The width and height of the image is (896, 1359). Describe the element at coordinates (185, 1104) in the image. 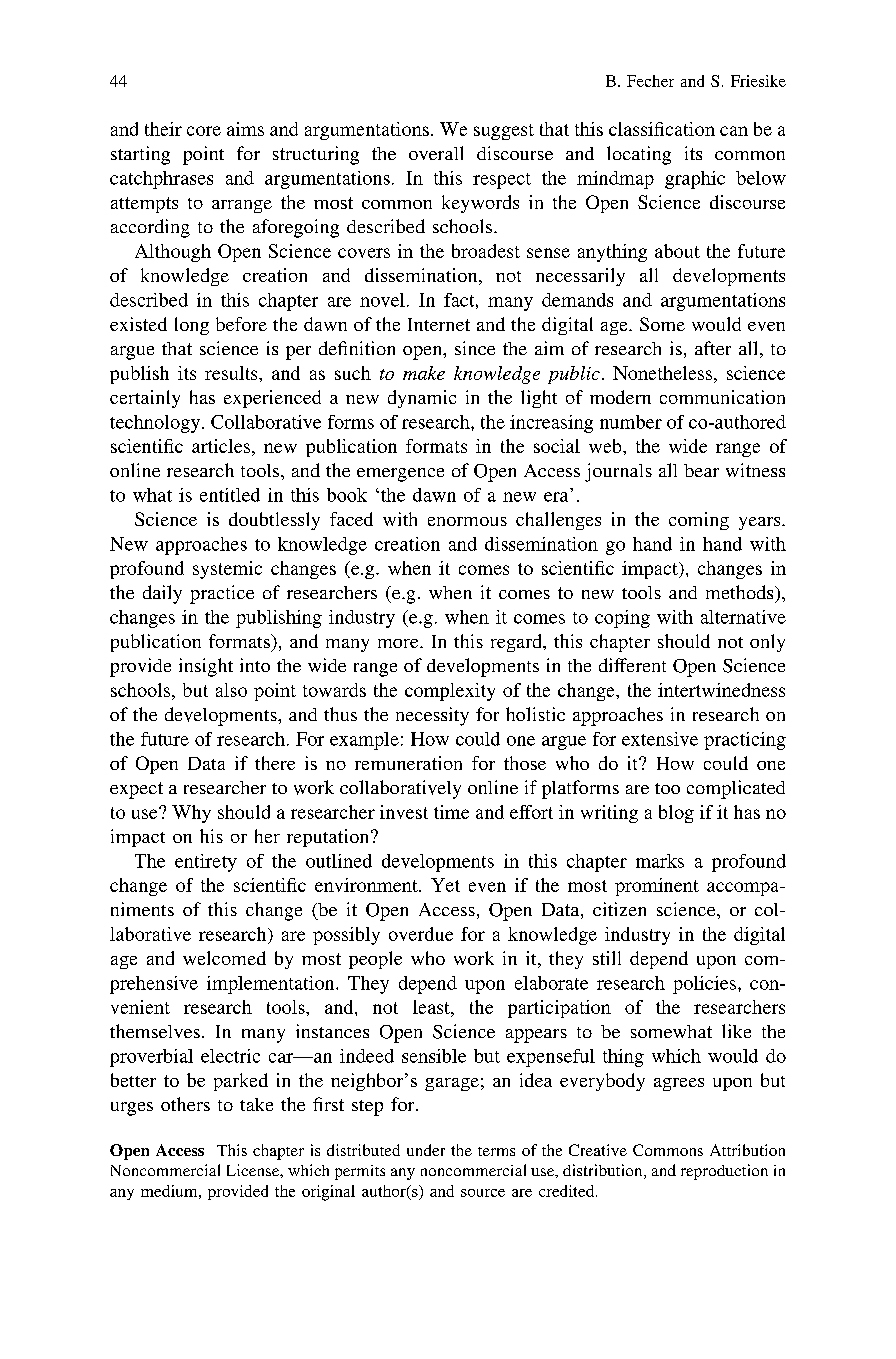

I see `others` at that location.
